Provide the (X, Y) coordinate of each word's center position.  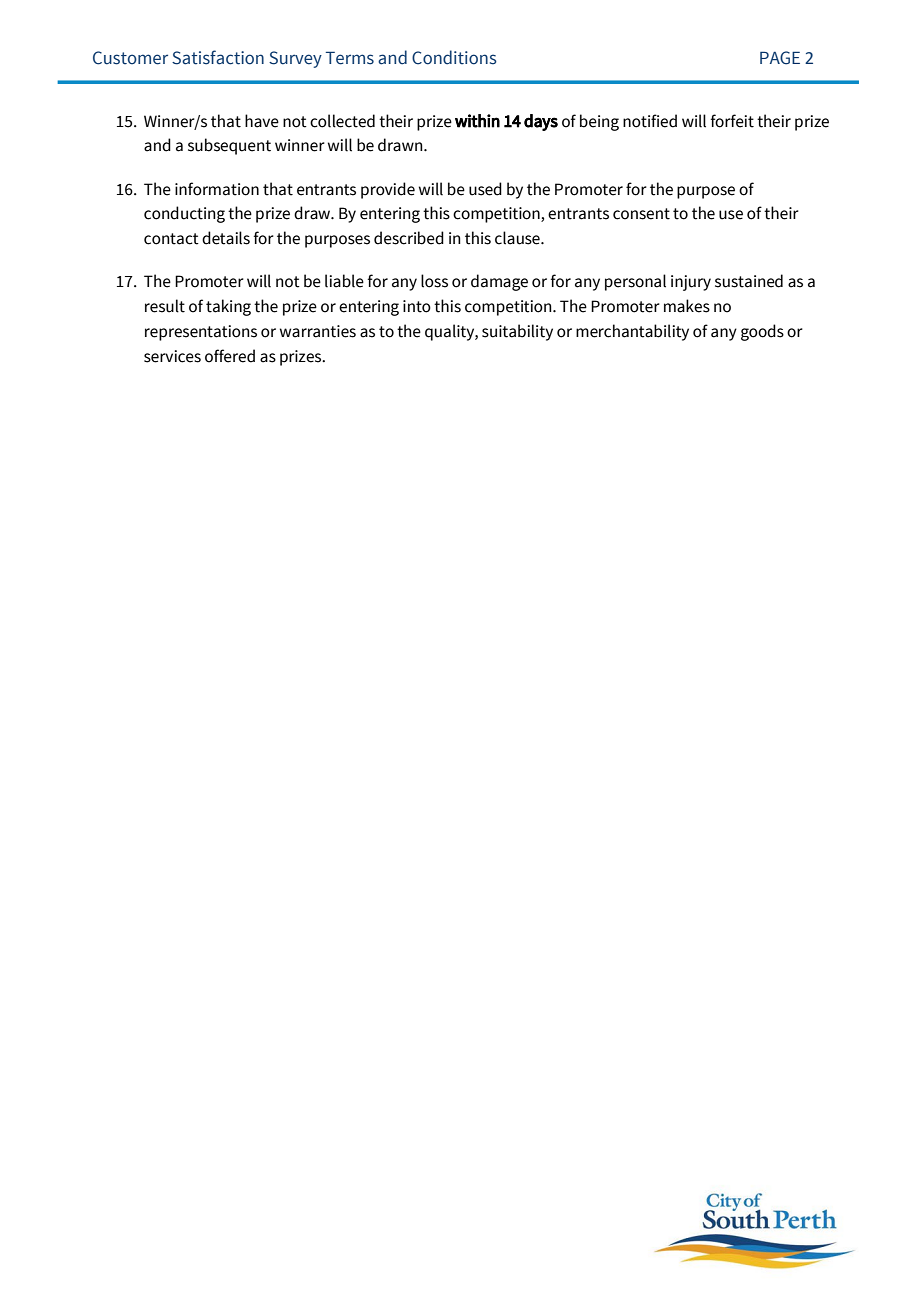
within (477, 121)
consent (641, 214)
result (165, 306)
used (485, 189)
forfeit (732, 121)
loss (434, 281)
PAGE (780, 58)
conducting (184, 214)
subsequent (229, 146)
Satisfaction (218, 57)
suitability (517, 332)
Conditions (454, 57)
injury (691, 283)
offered (230, 356)
